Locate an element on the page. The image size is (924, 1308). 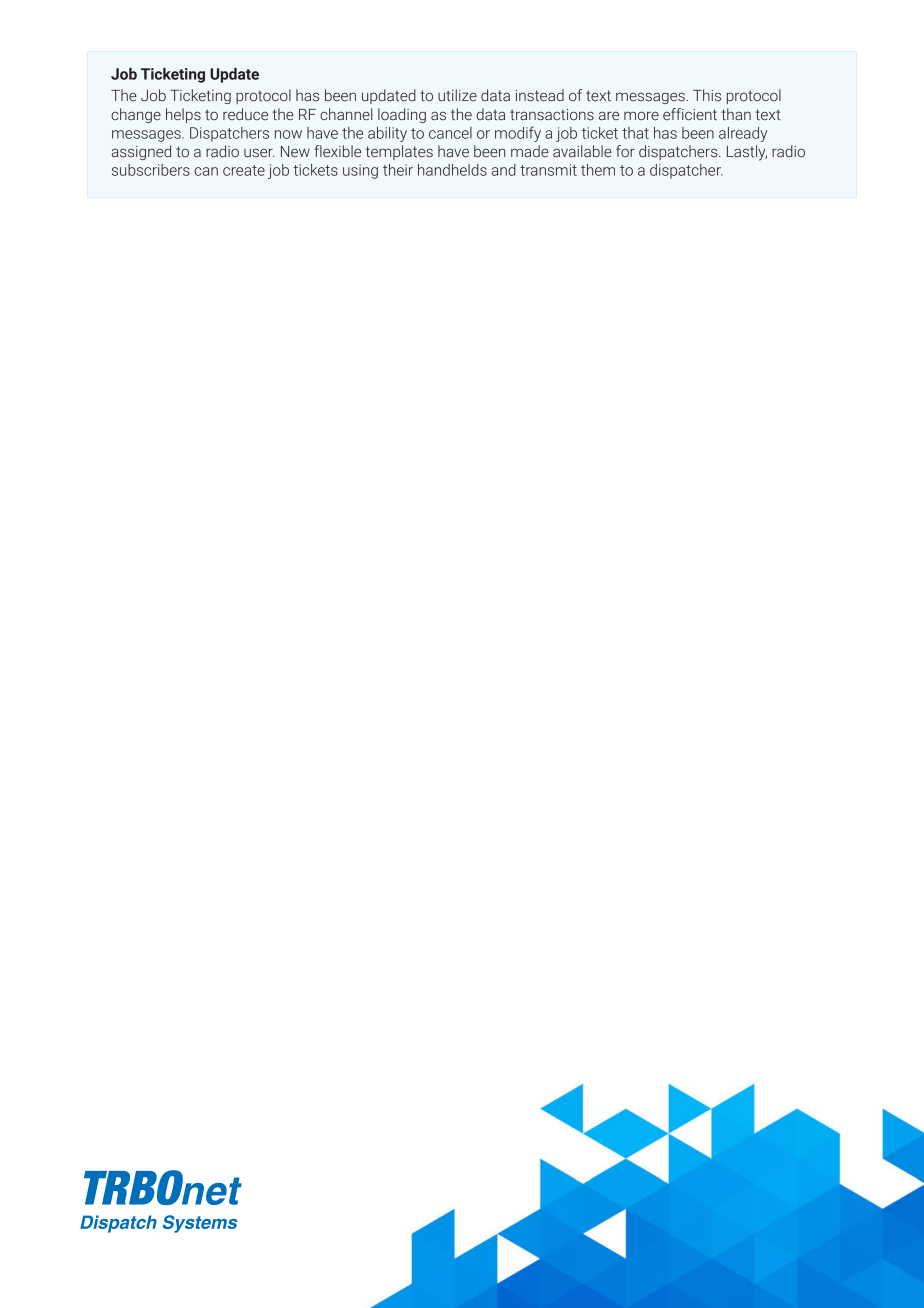
This is located at coordinates (707, 95).
